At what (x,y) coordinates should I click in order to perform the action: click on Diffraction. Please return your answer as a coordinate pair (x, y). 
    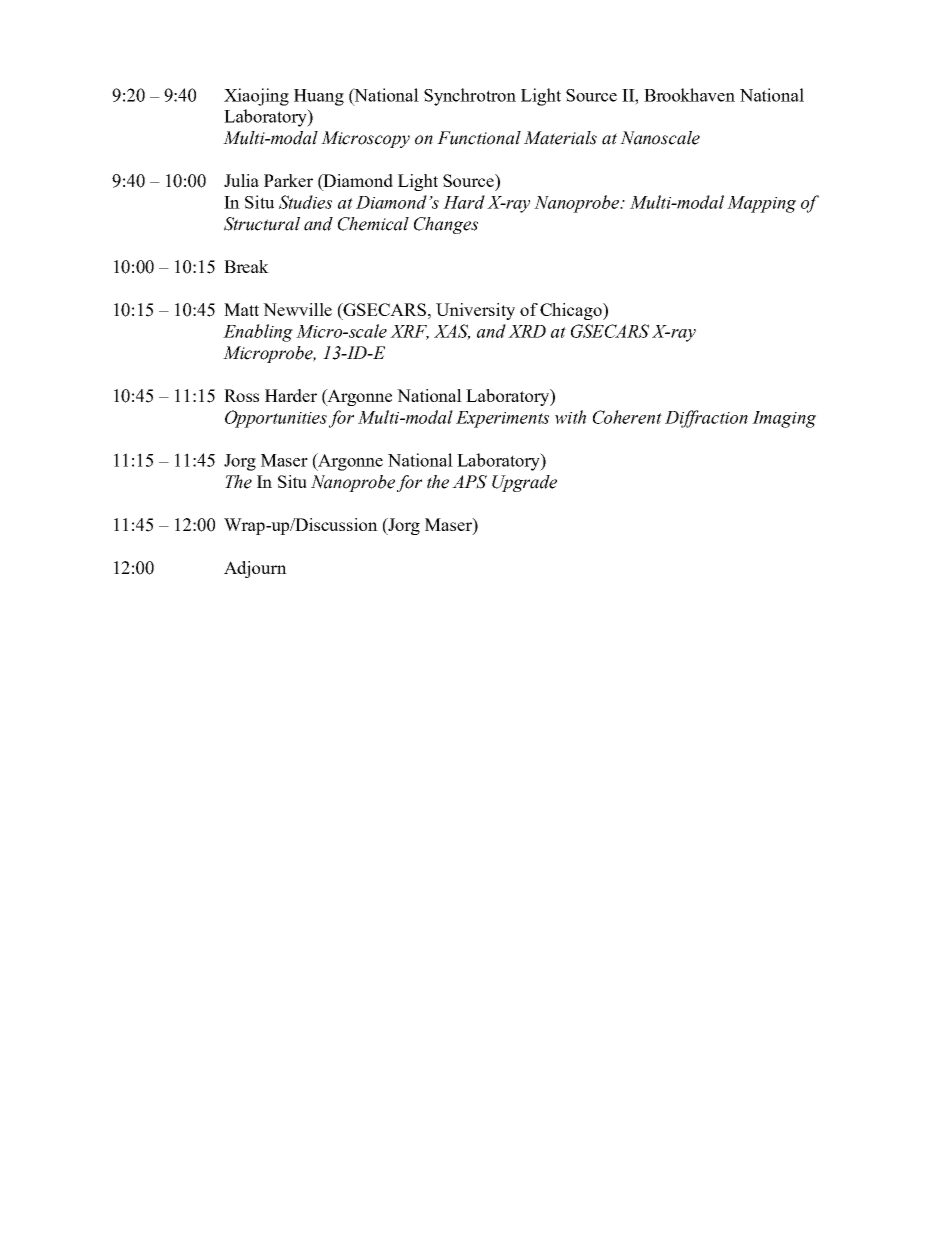
    Looking at the image, I should click on (706, 419).
